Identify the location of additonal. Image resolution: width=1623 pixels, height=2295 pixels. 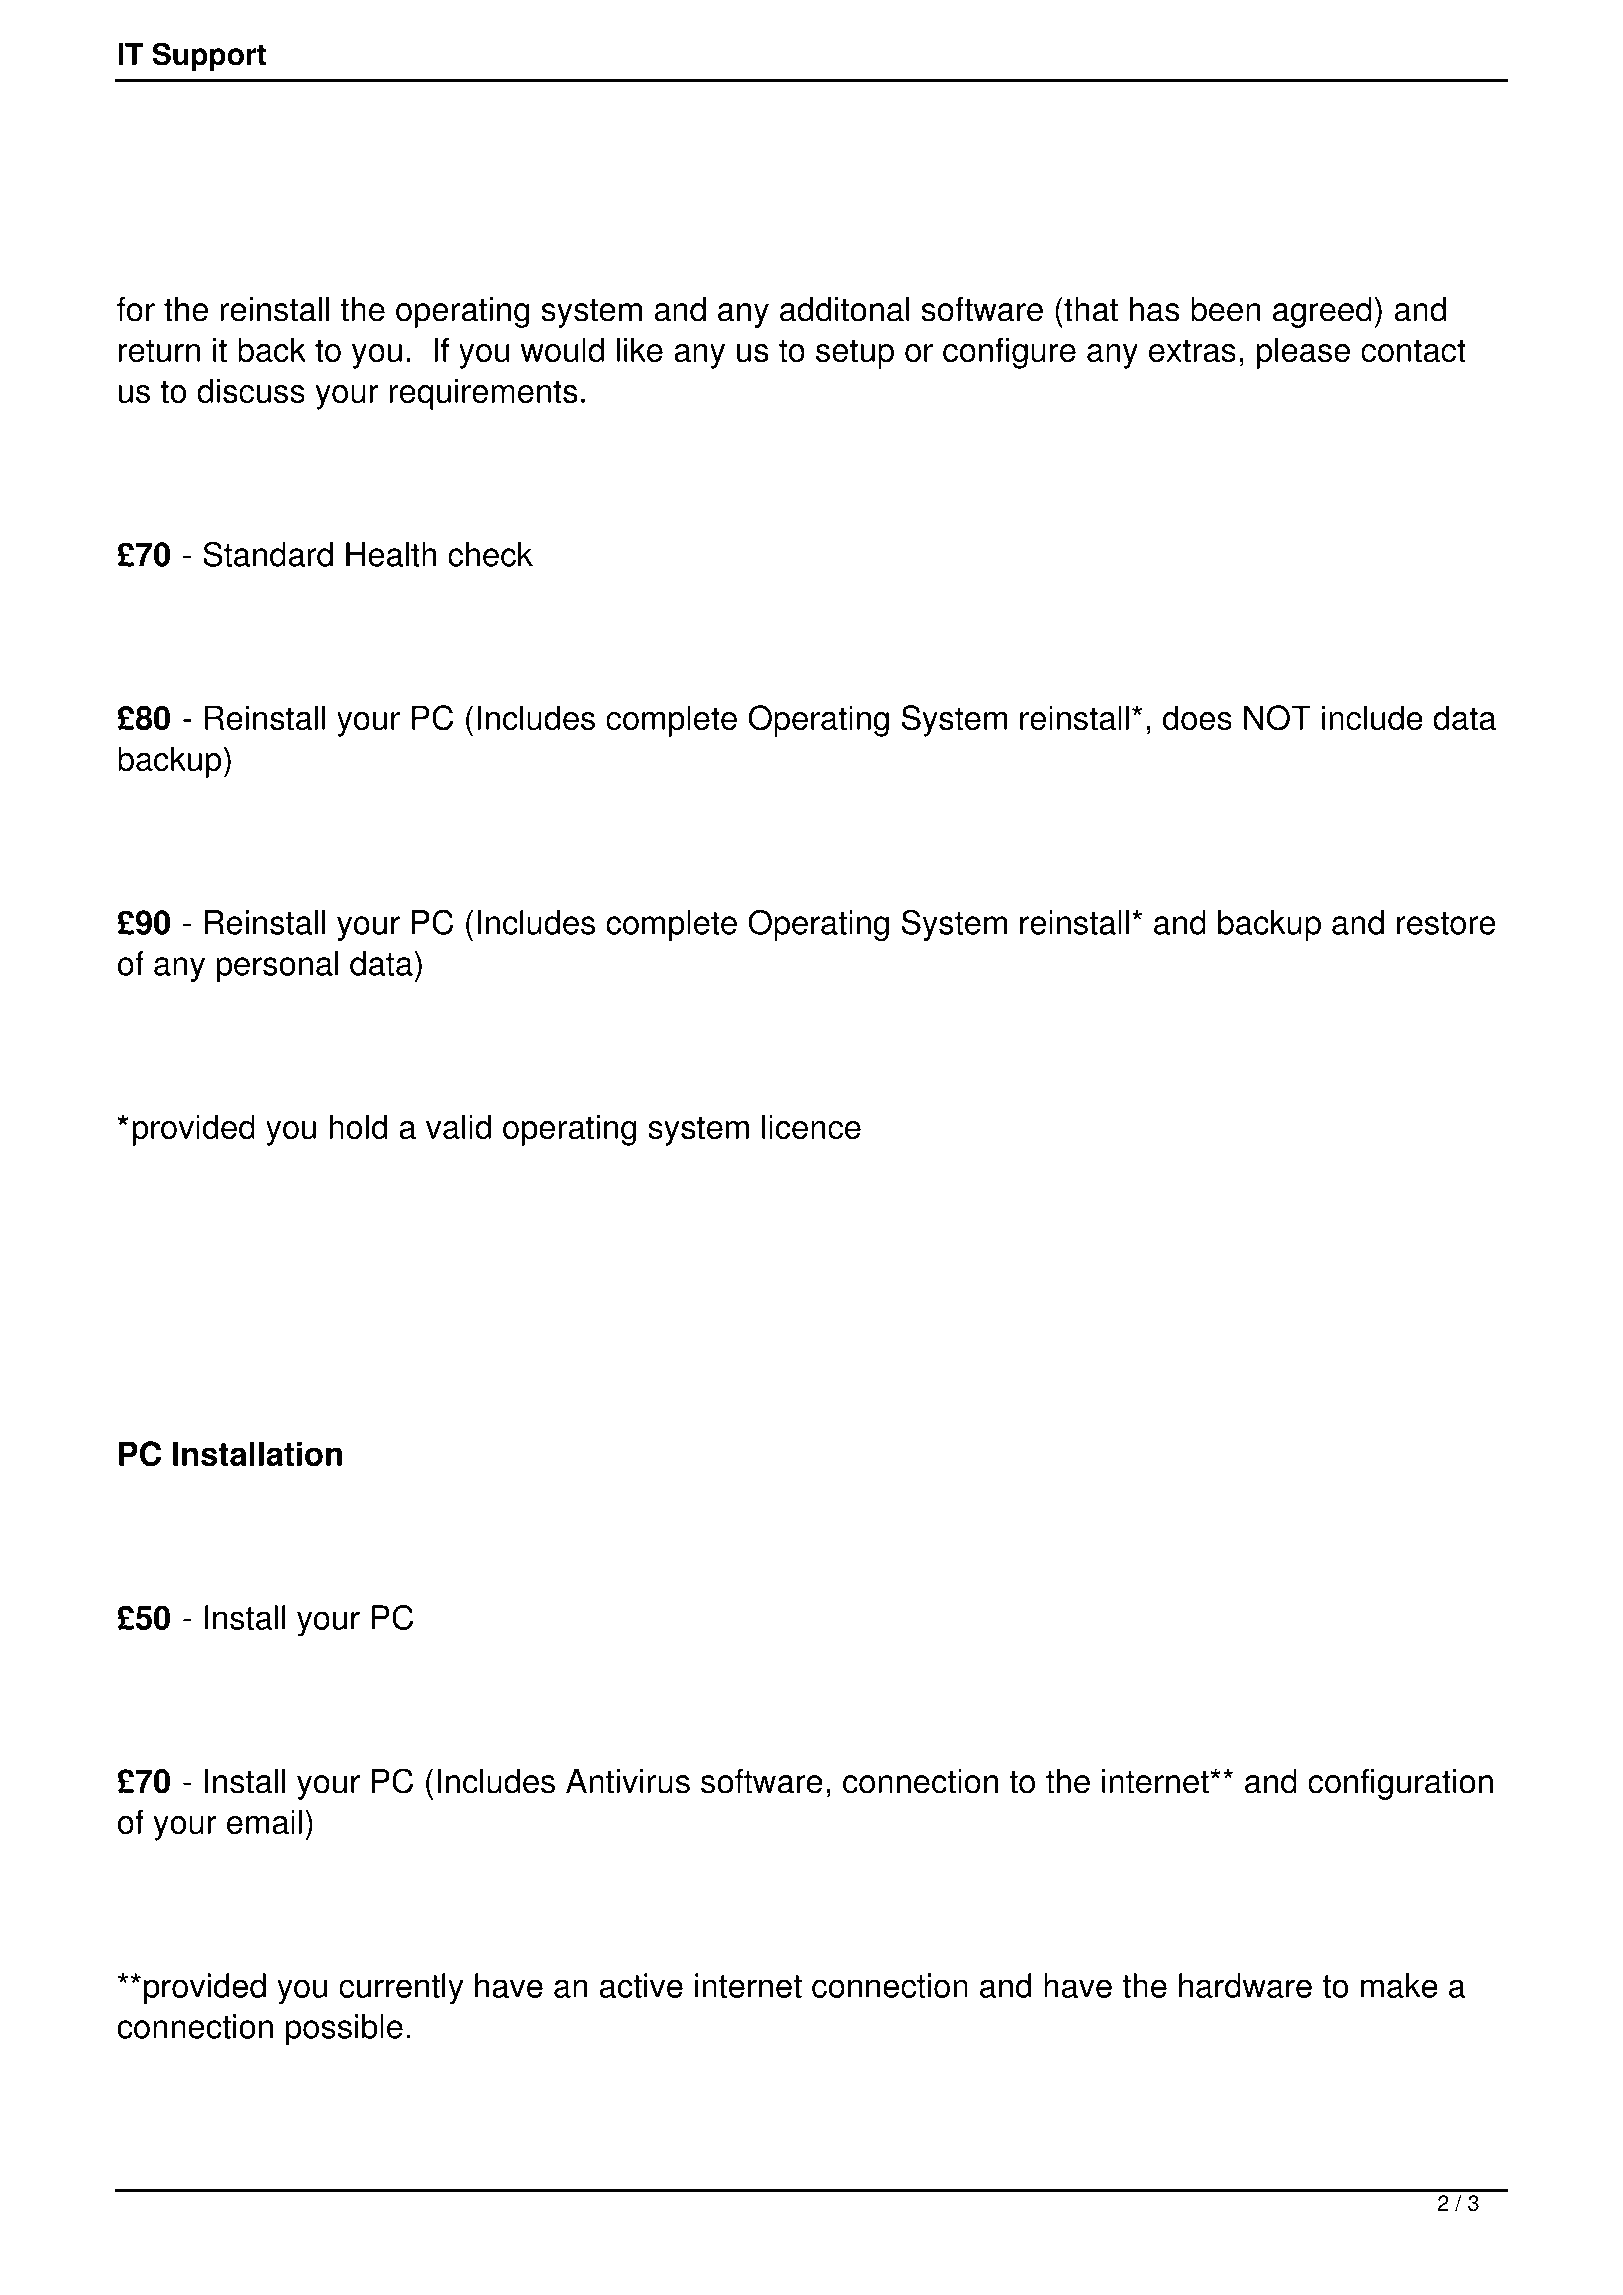
(845, 309).
